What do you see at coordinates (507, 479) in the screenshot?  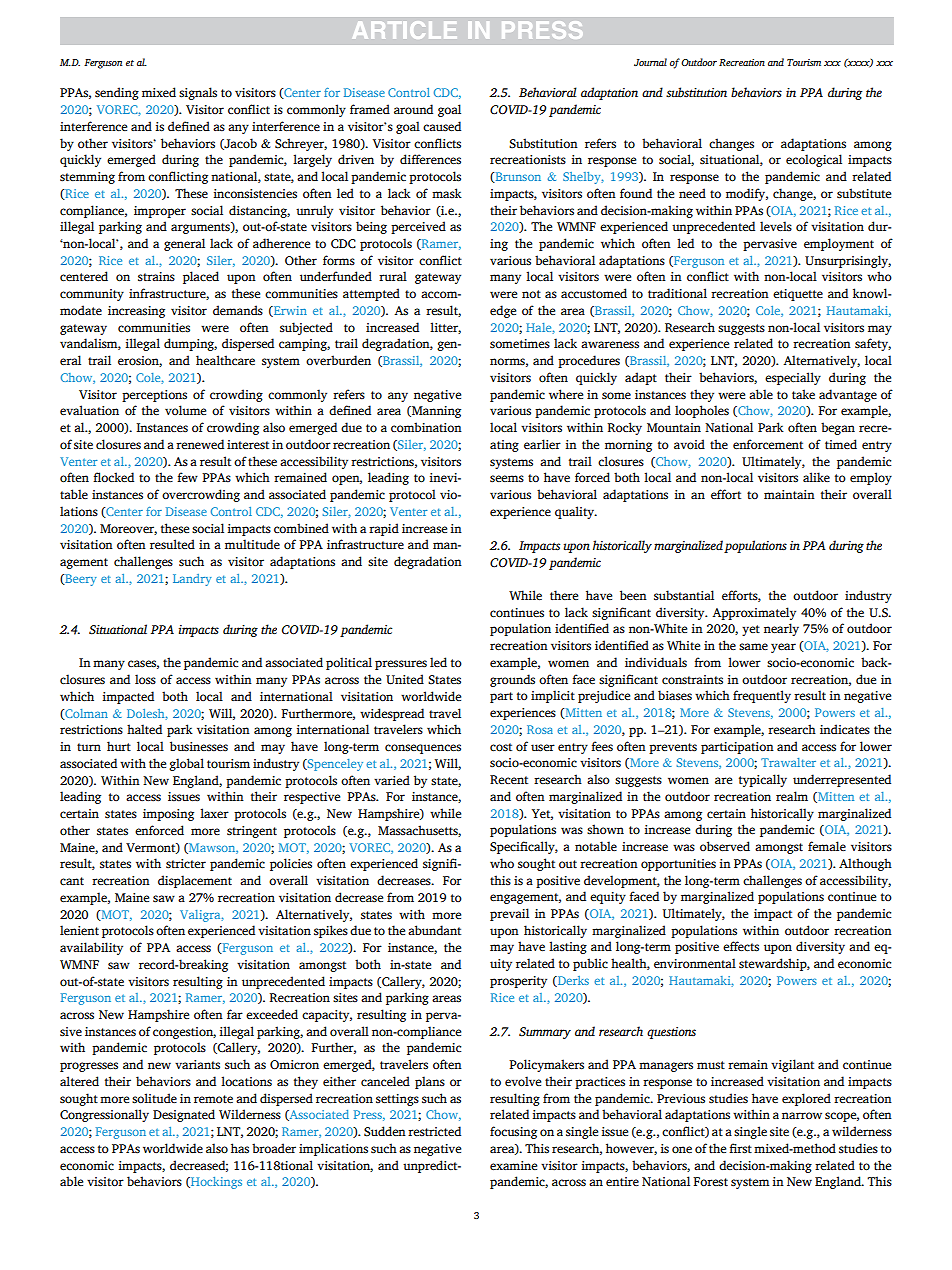 I see `seems` at bounding box center [507, 479].
